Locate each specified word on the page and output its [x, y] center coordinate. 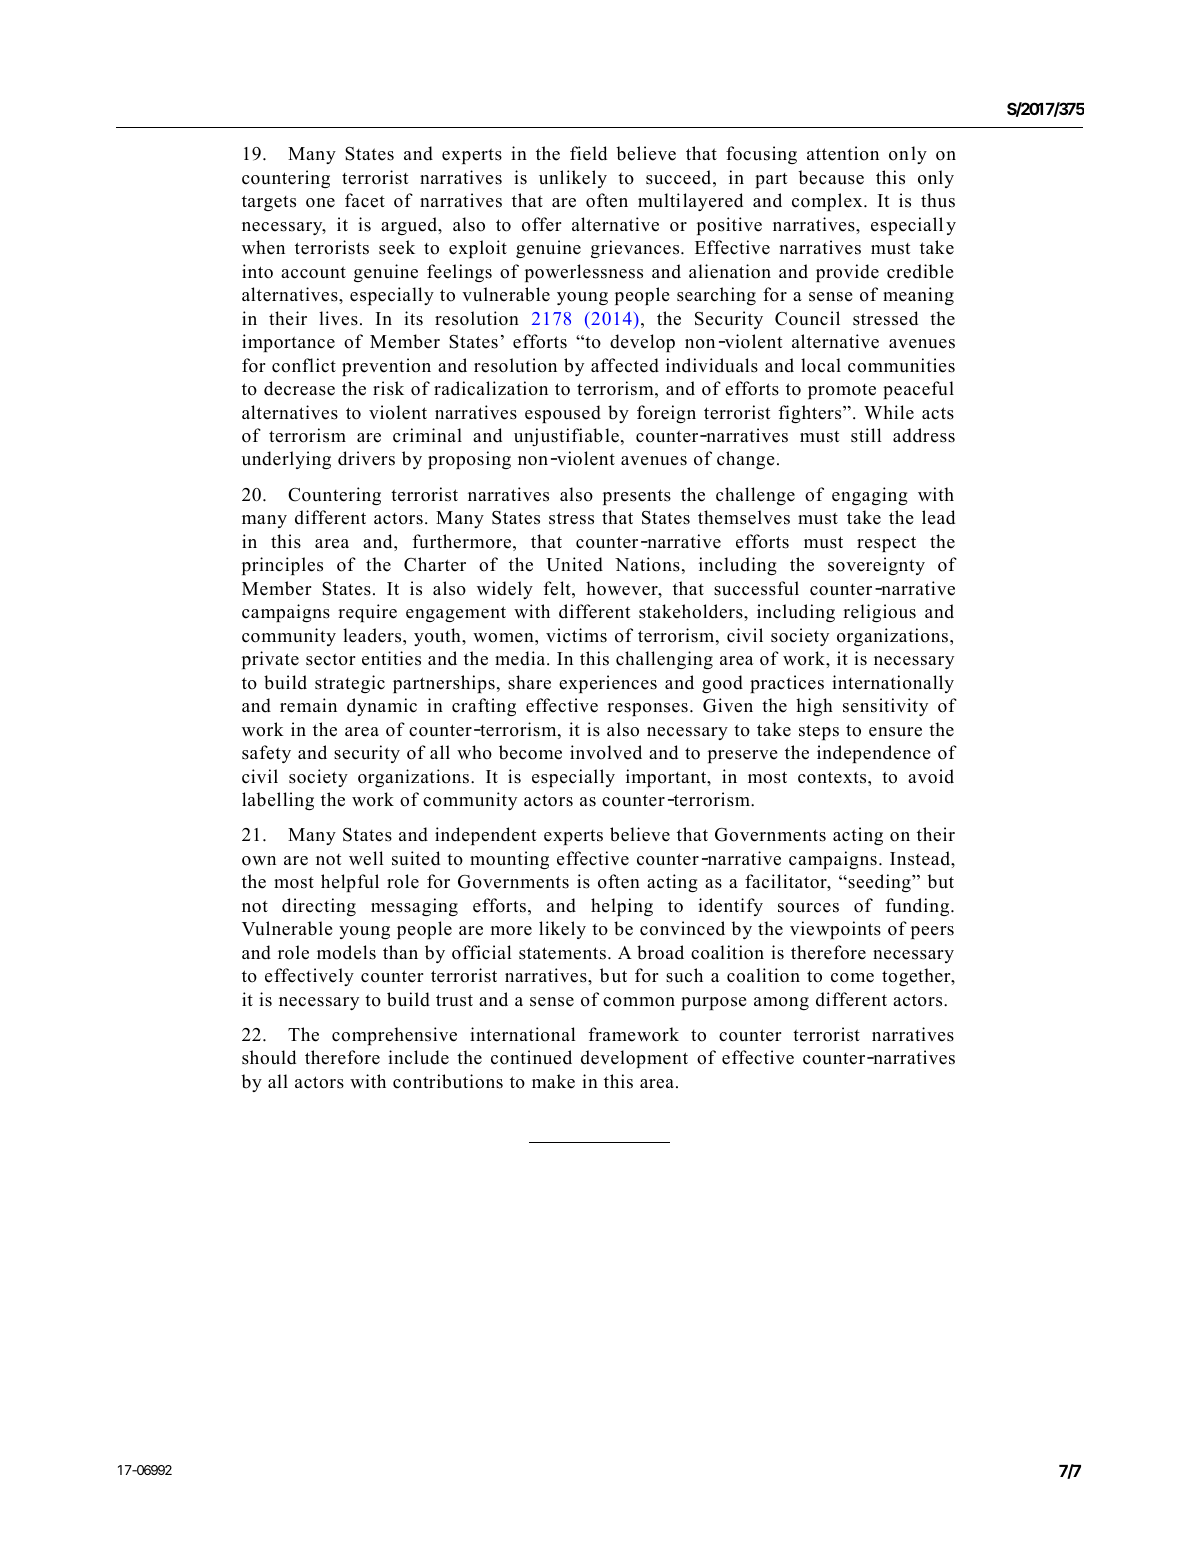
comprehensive [394, 1036]
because [831, 177]
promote [842, 391]
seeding [879, 883]
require [367, 613]
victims [576, 635]
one [320, 203]
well [366, 858]
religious [879, 613]
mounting [509, 860]
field [588, 153]
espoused [563, 414]
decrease [299, 388]
